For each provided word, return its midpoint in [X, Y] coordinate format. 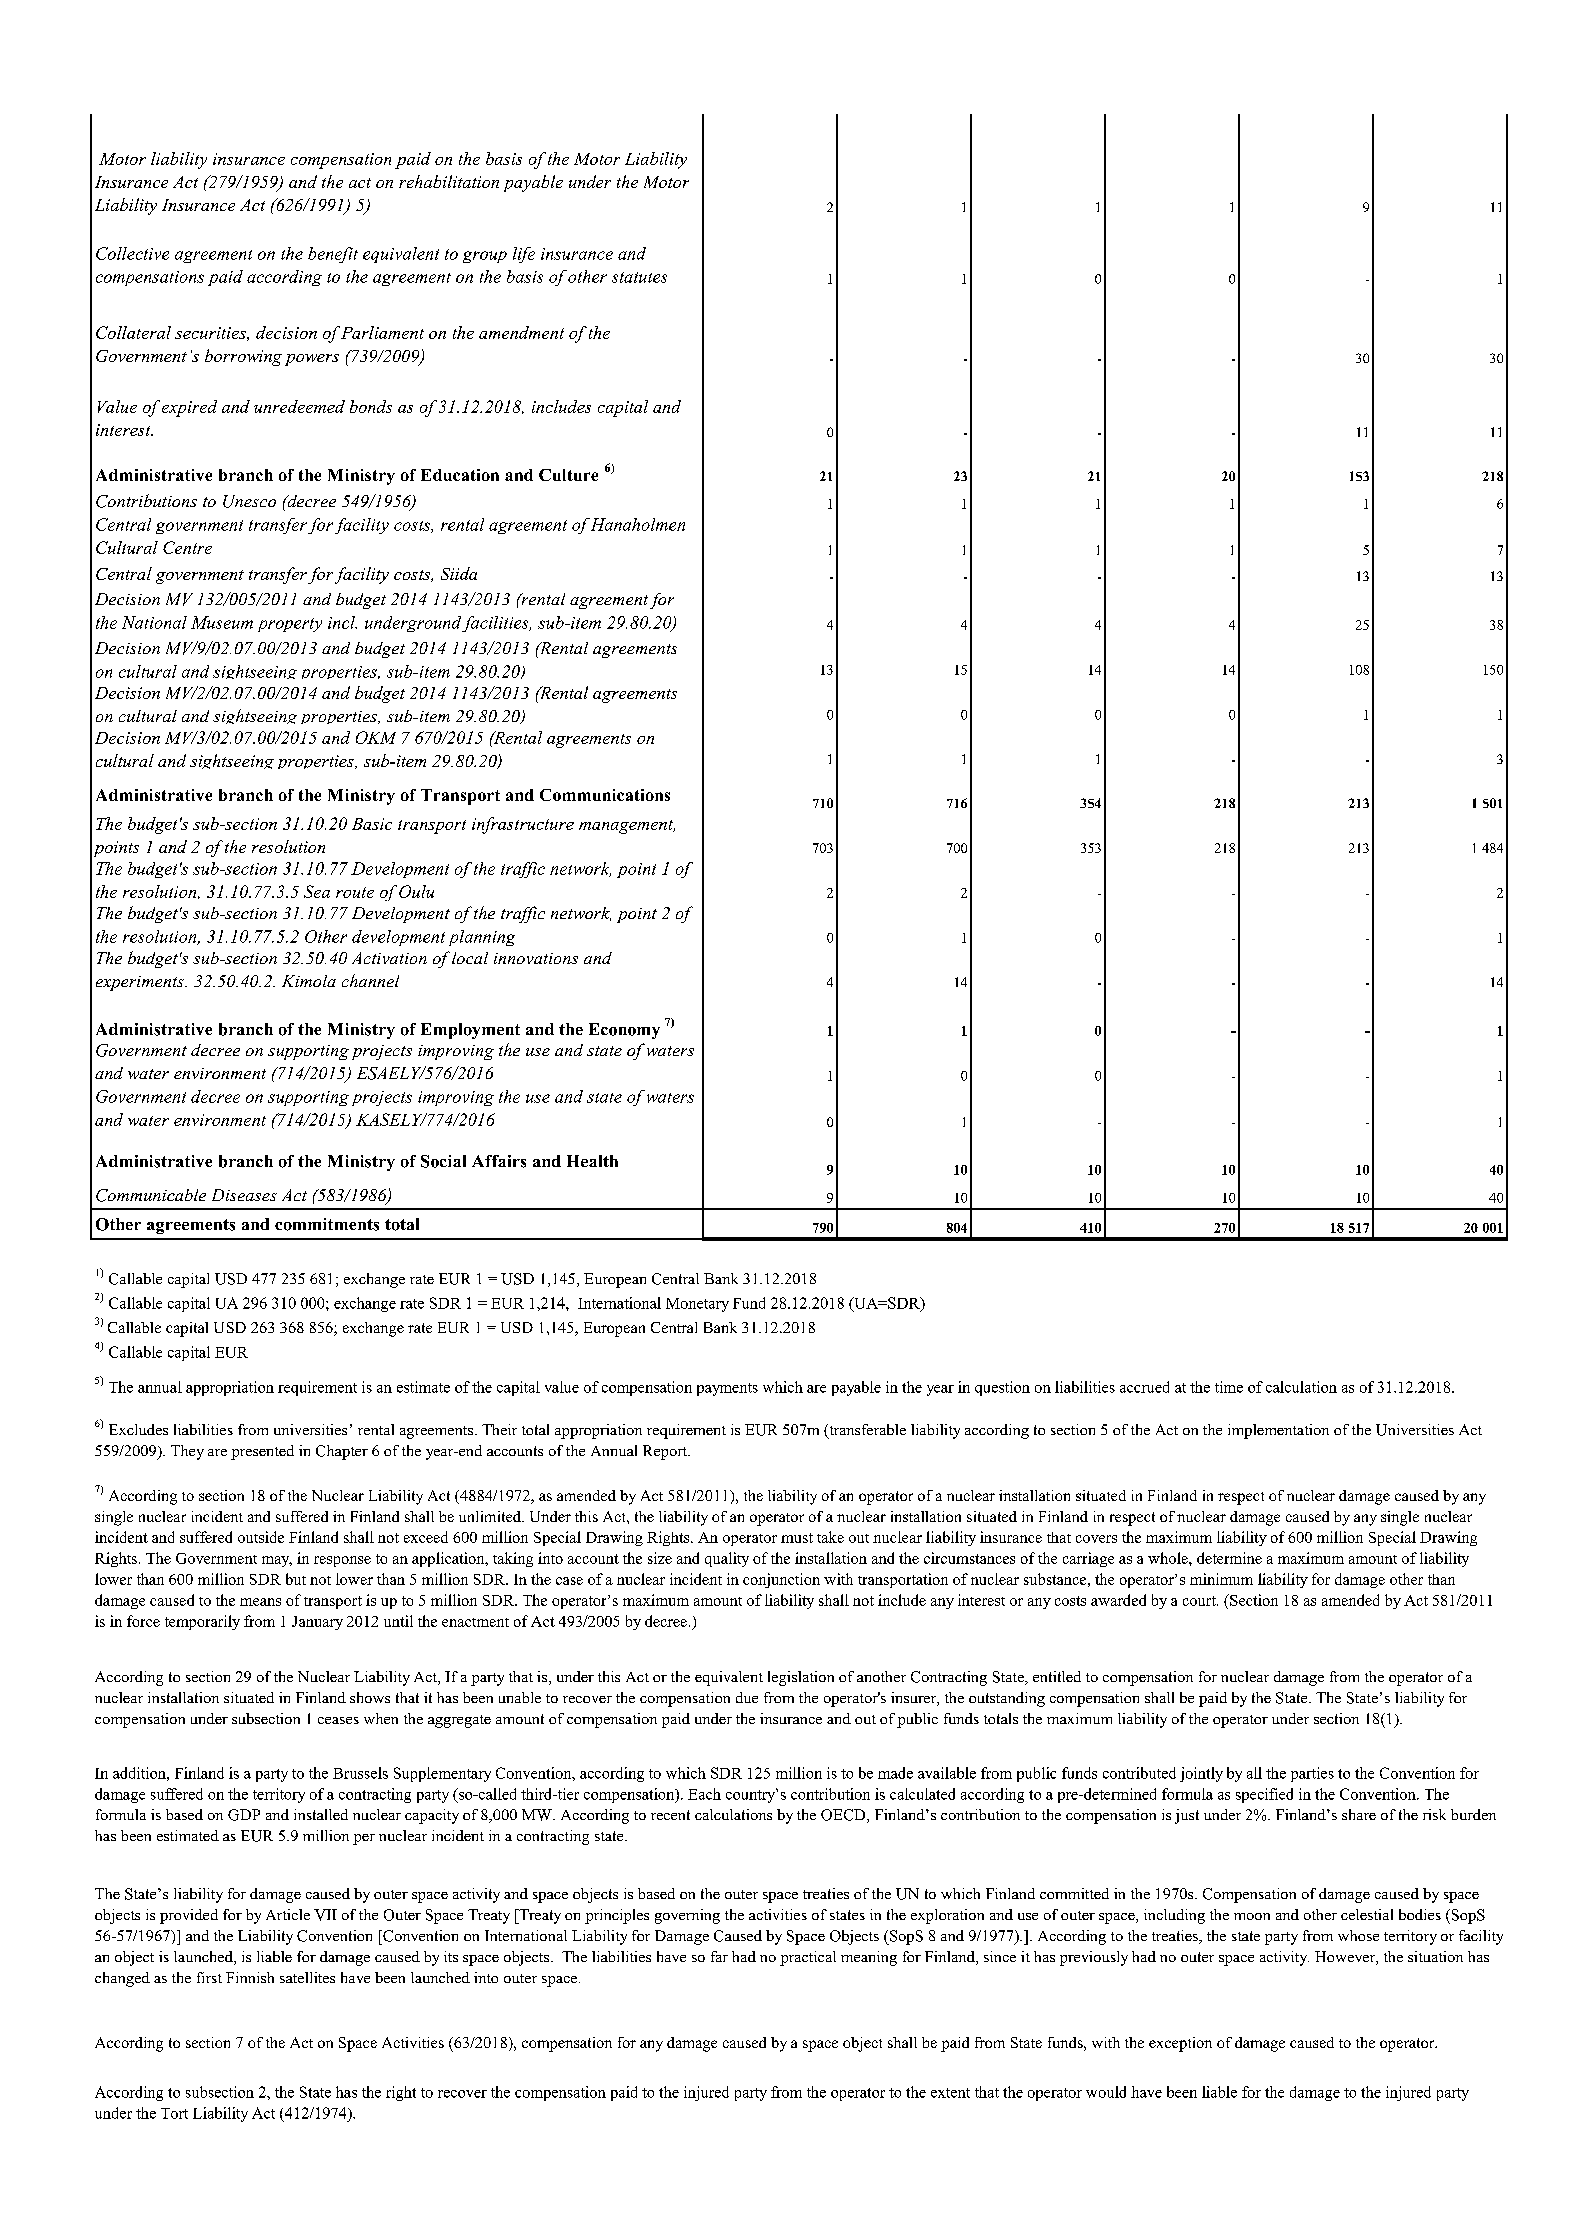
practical [808, 1958]
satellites [307, 1977]
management [627, 827]
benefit [333, 255]
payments [727, 1389]
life [524, 255]
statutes [639, 277]
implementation [1278, 1431]
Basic [372, 824]
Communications [605, 795]
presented [262, 1452]
